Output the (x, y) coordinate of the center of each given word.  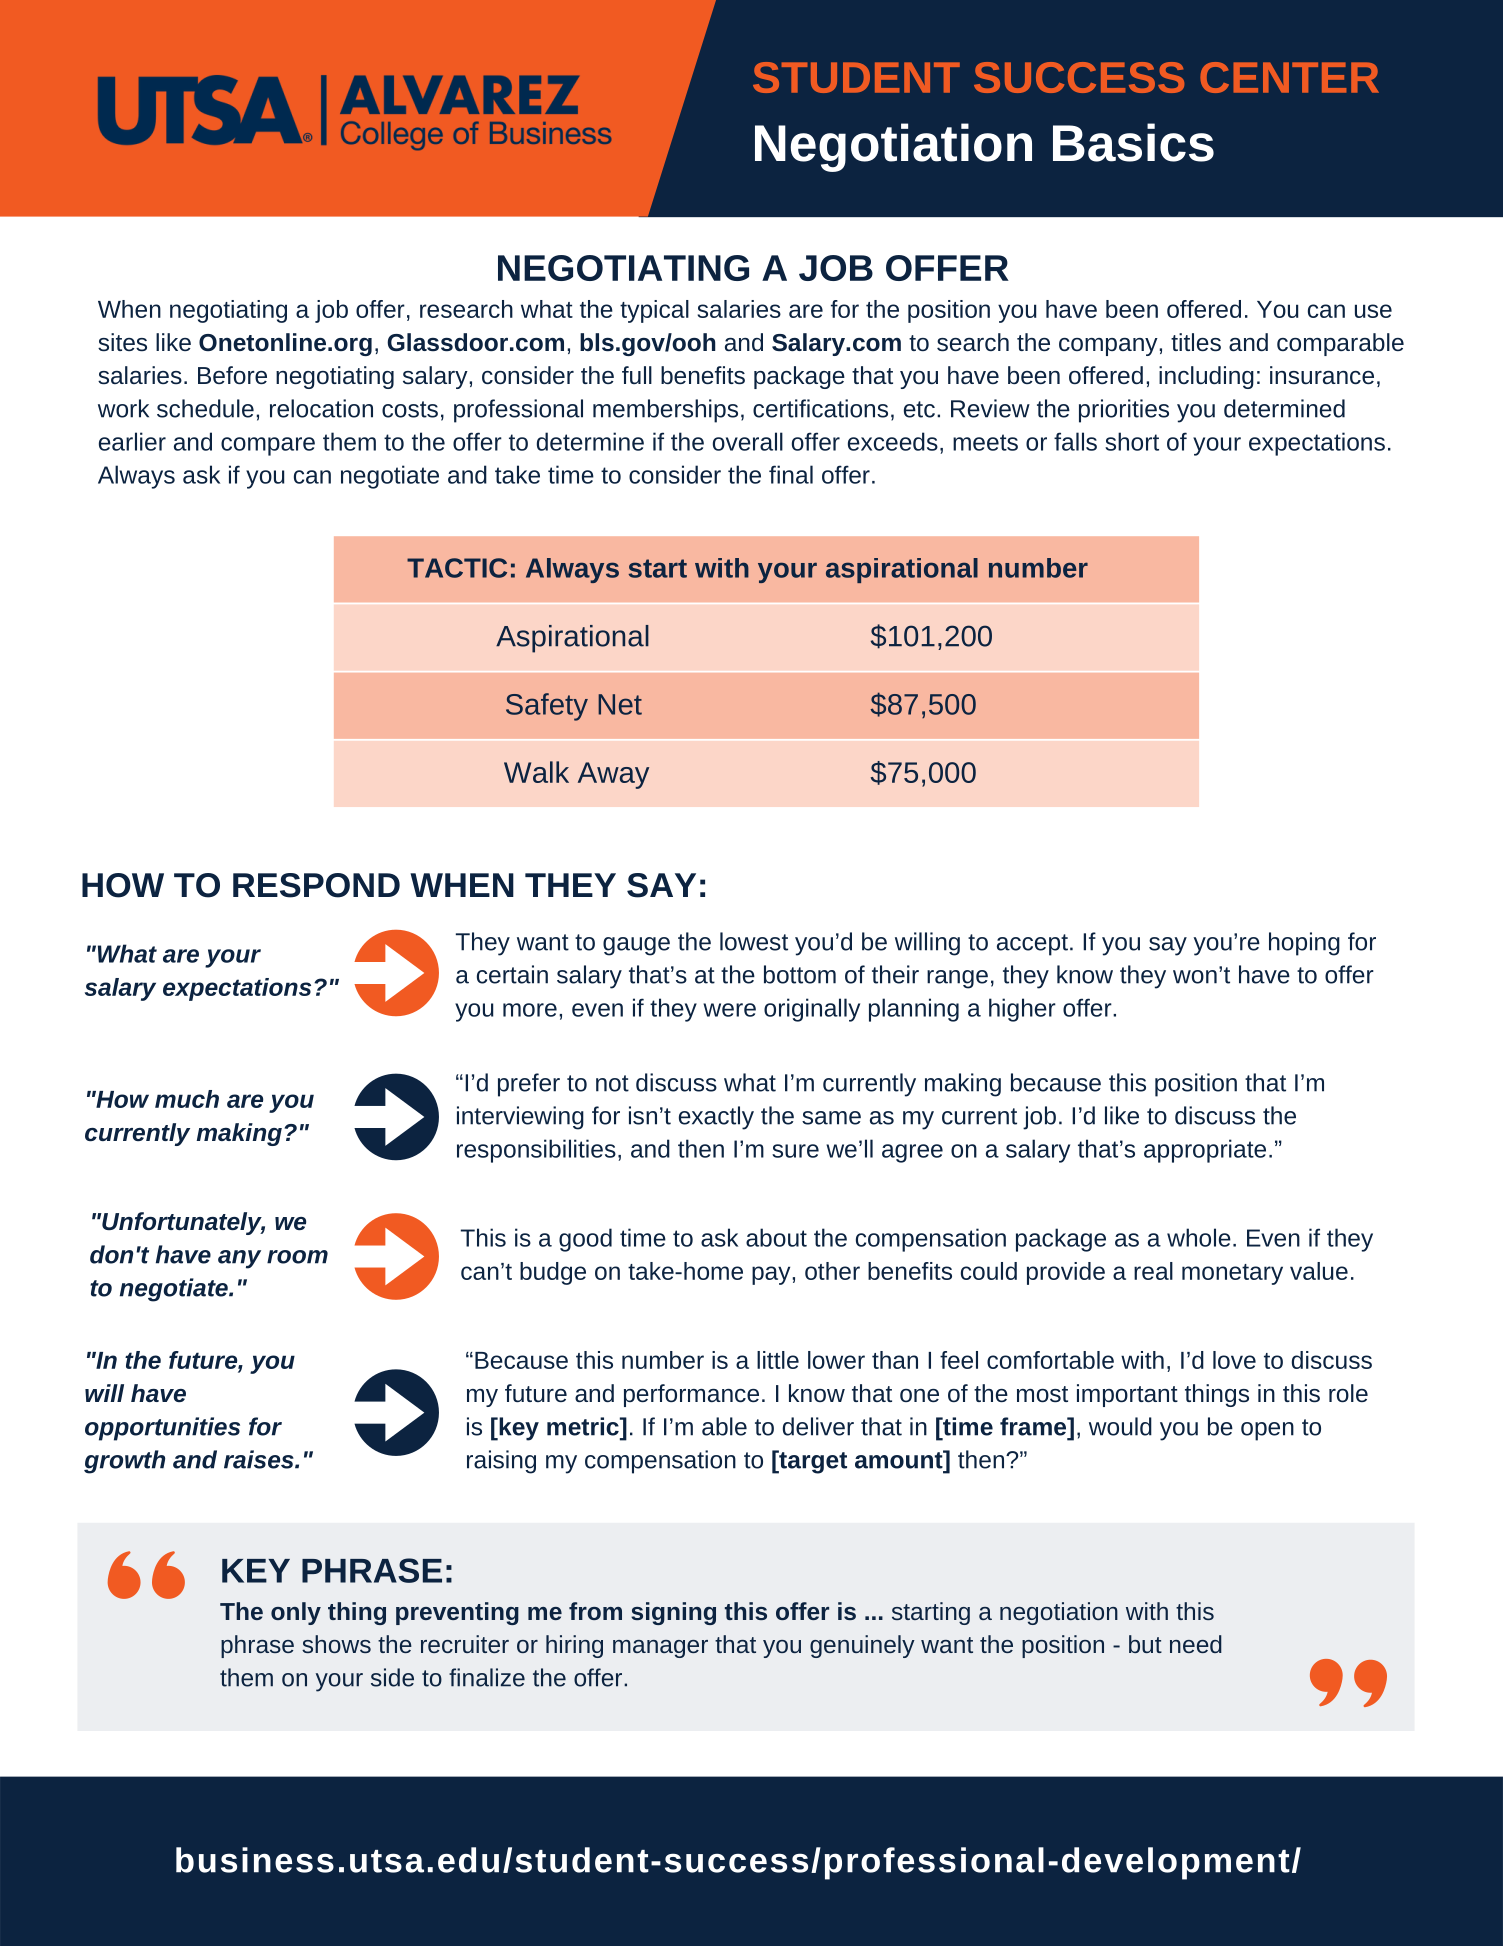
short (1132, 441)
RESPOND (316, 885)
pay (771, 1275)
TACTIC (457, 568)
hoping (1304, 944)
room (297, 1257)
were (729, 1010)
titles (1196, 342)
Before (232, 375)
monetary (1232, 1274)
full (637, 375)
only (296, 1613)
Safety (547, 707)
